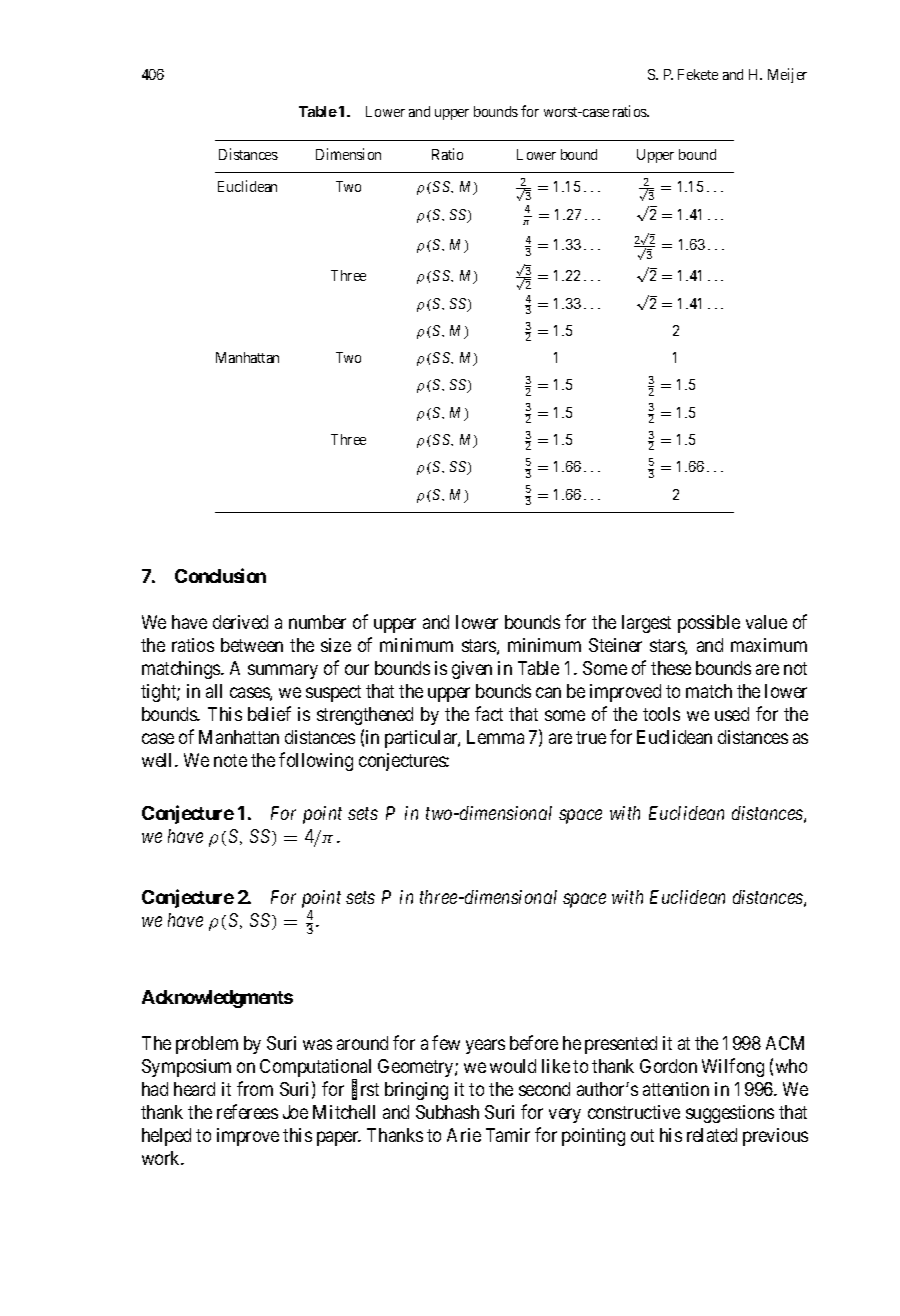 The image size is (900, 1316). What do you see at coordinates (787, 75) in the screenshot?
I see `Meijer` at bounding box center [787, 75].
